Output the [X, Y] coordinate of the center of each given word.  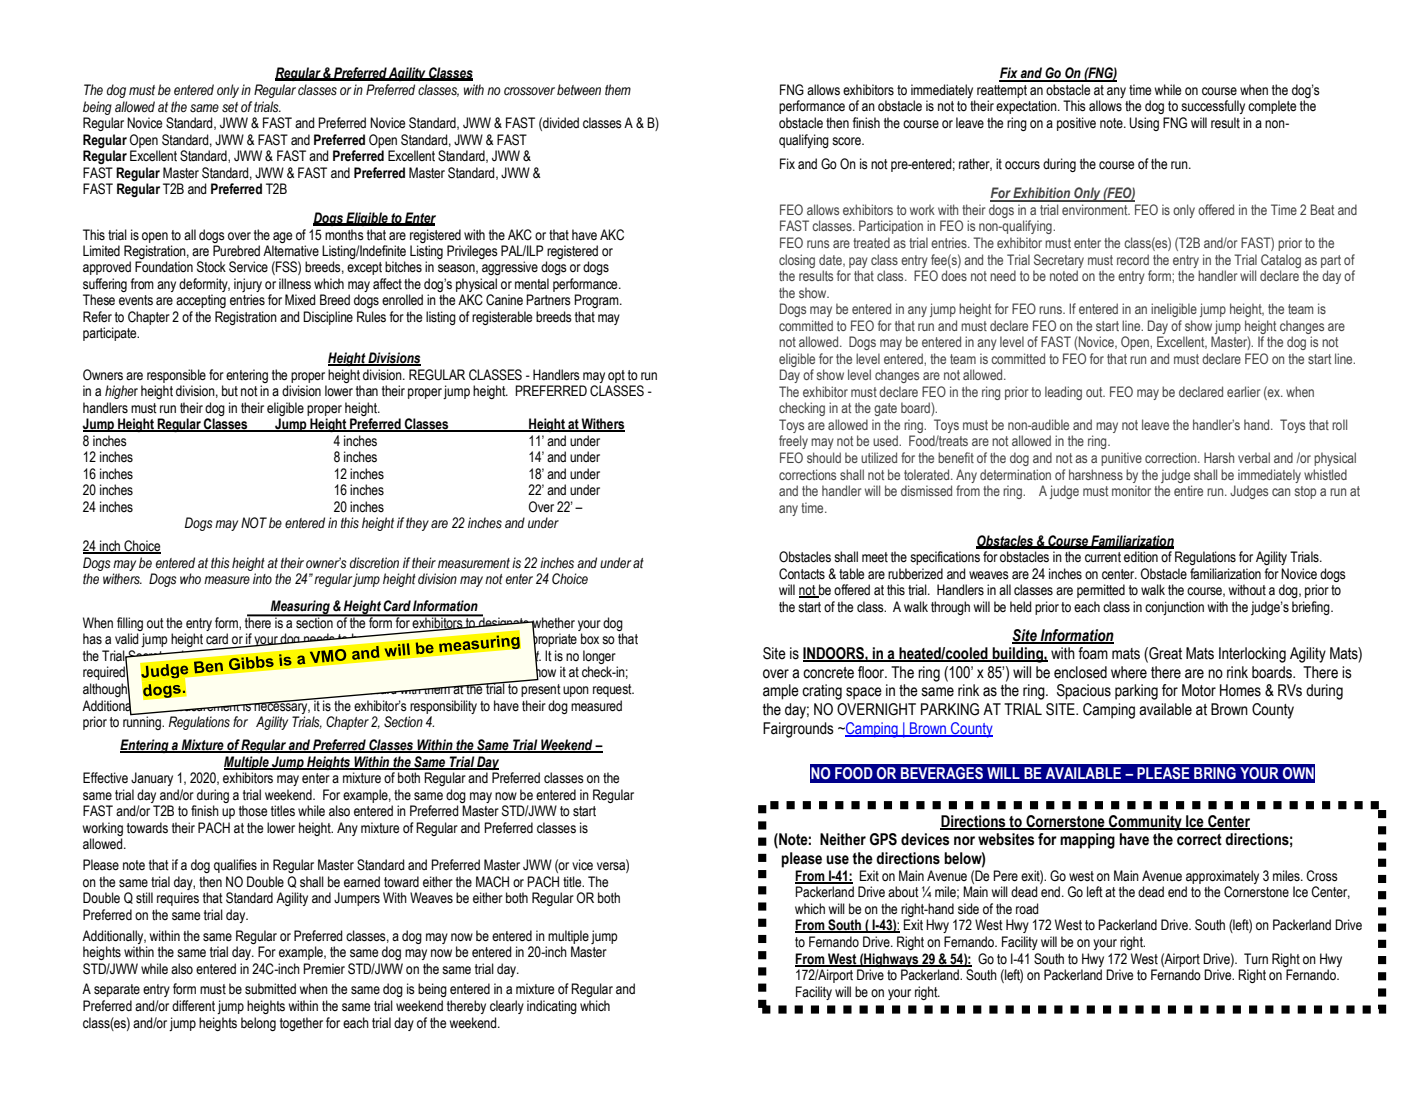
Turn [1256, 958]
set [230, 107]
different [193, 1006]
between [579, 90]
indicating [552, 1007]
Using [1144, 124]
